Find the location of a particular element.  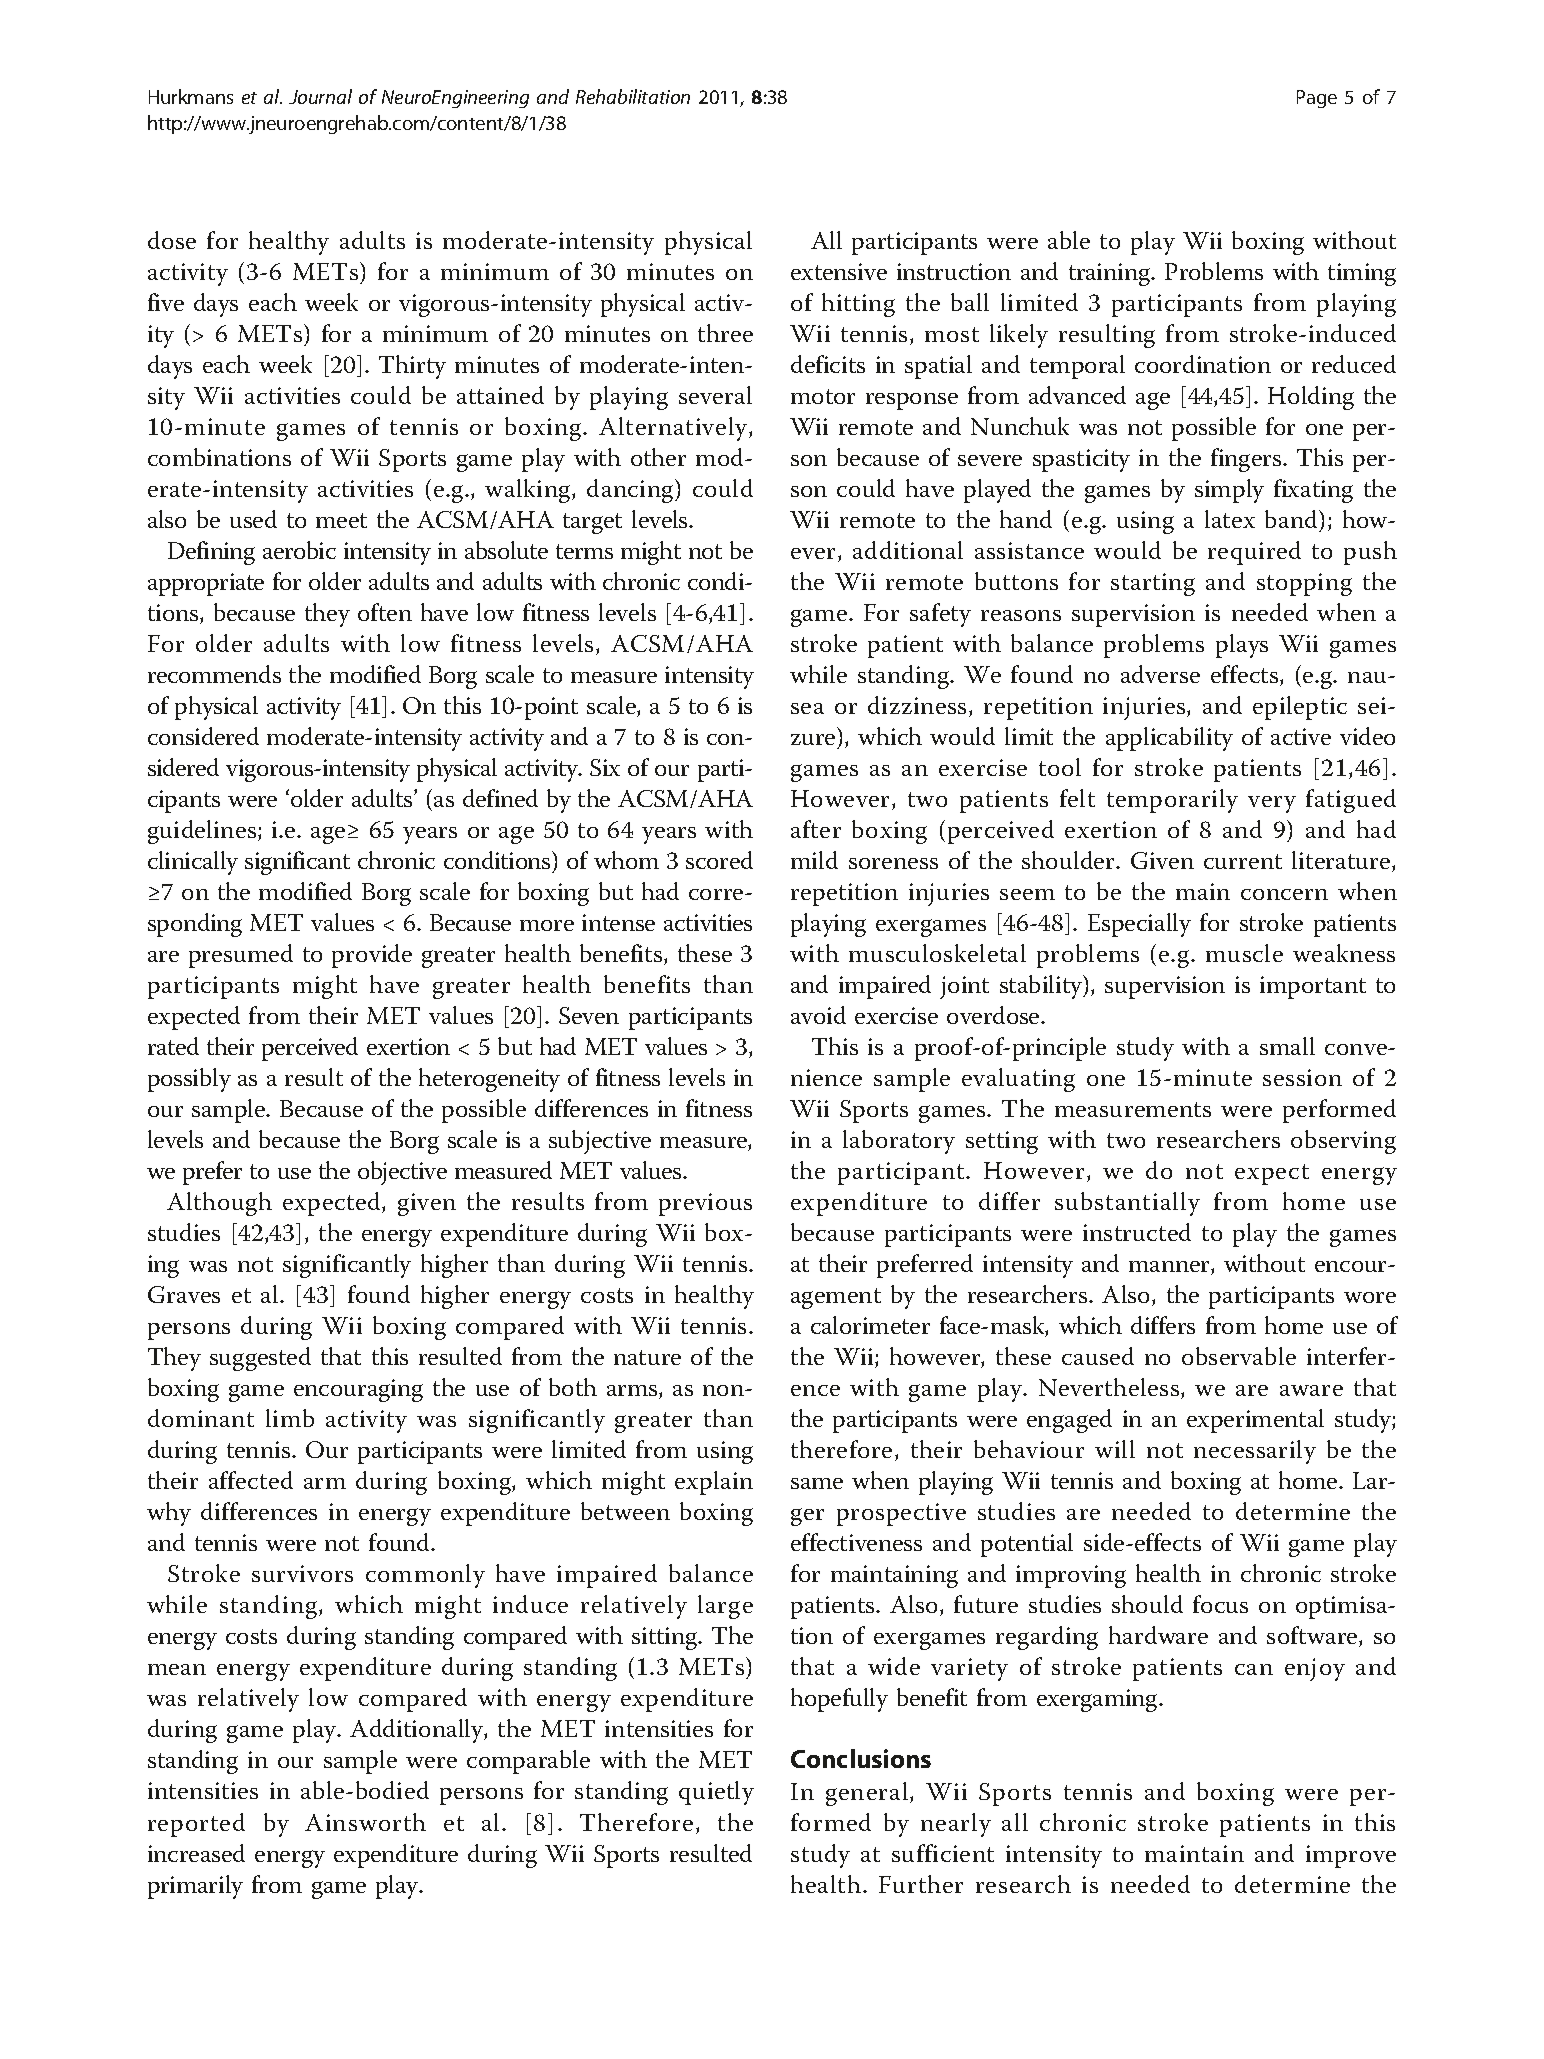

aerobic is located at coordinates (299, 550).
